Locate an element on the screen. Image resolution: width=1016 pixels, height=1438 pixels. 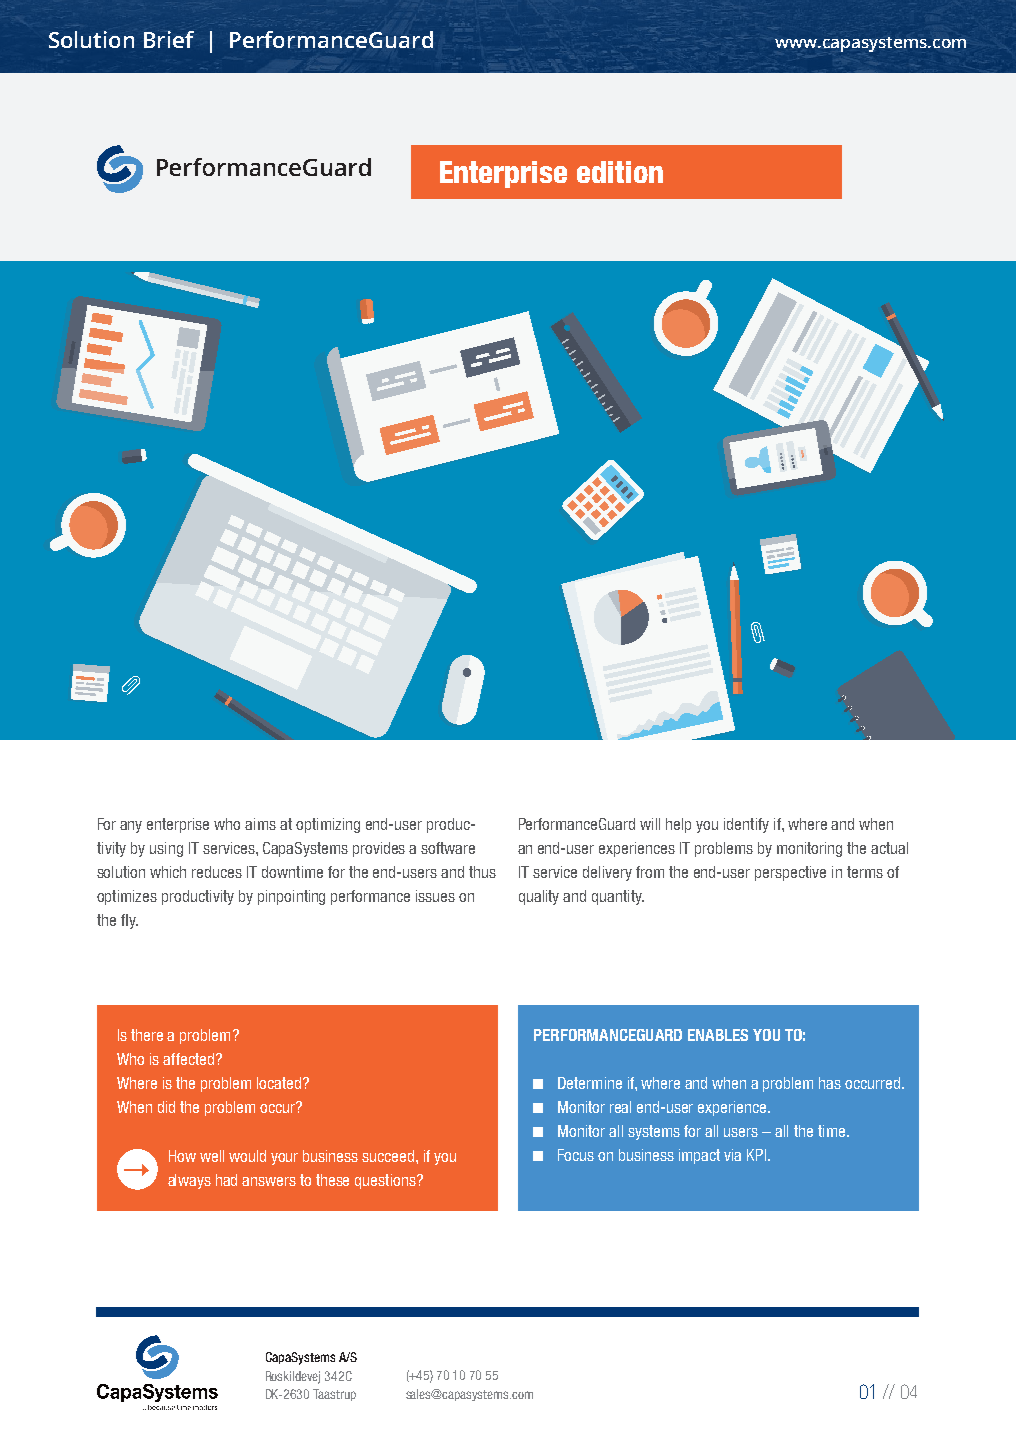
identify is located at coordinates (746, 825).
